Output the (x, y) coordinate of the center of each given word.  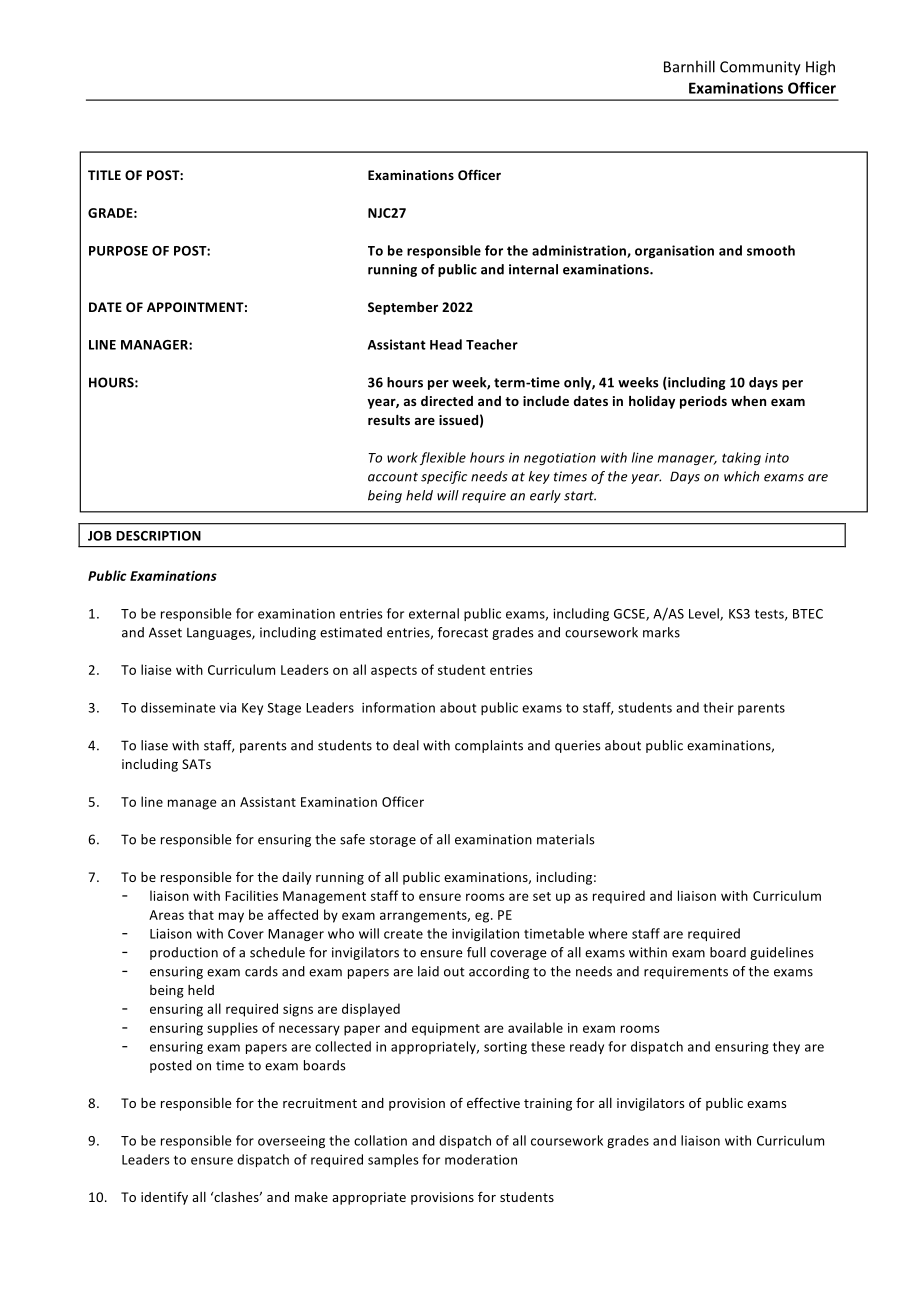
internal (533, 269)
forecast (463, 632)
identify (164, 1198)
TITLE (104, 175)
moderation (481, 1159)
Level (705, 614)
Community (760, 68)
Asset (165, 632)
